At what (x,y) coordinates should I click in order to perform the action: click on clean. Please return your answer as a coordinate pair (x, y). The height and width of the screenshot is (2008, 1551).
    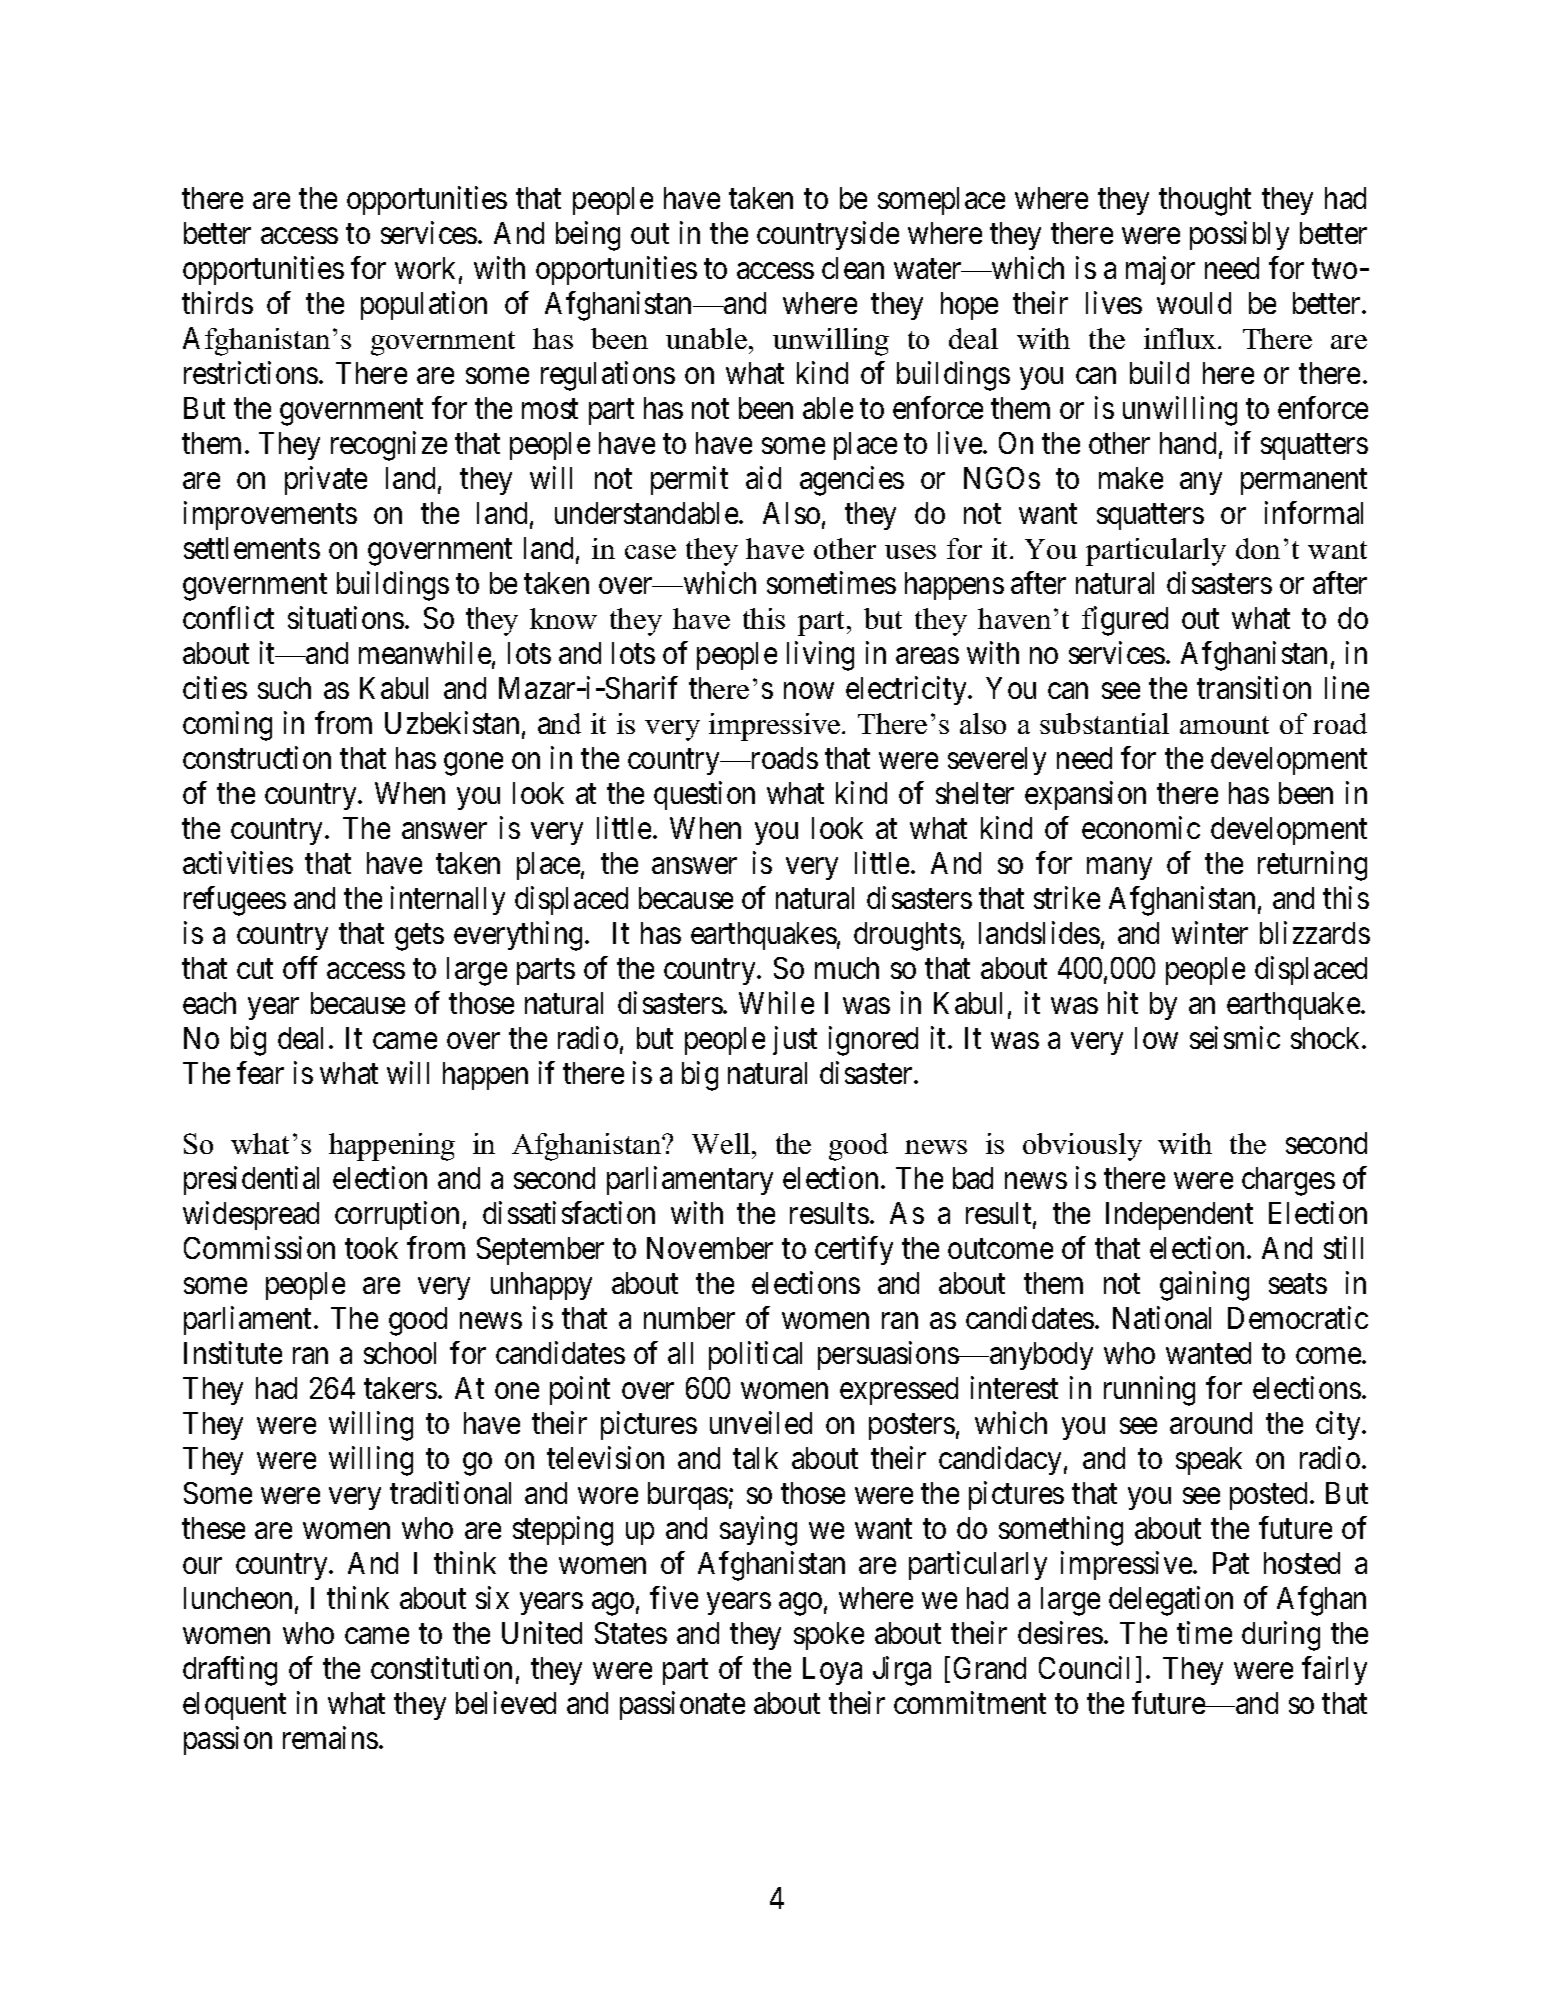
    Looking at the image, I should click on (853, 268).
